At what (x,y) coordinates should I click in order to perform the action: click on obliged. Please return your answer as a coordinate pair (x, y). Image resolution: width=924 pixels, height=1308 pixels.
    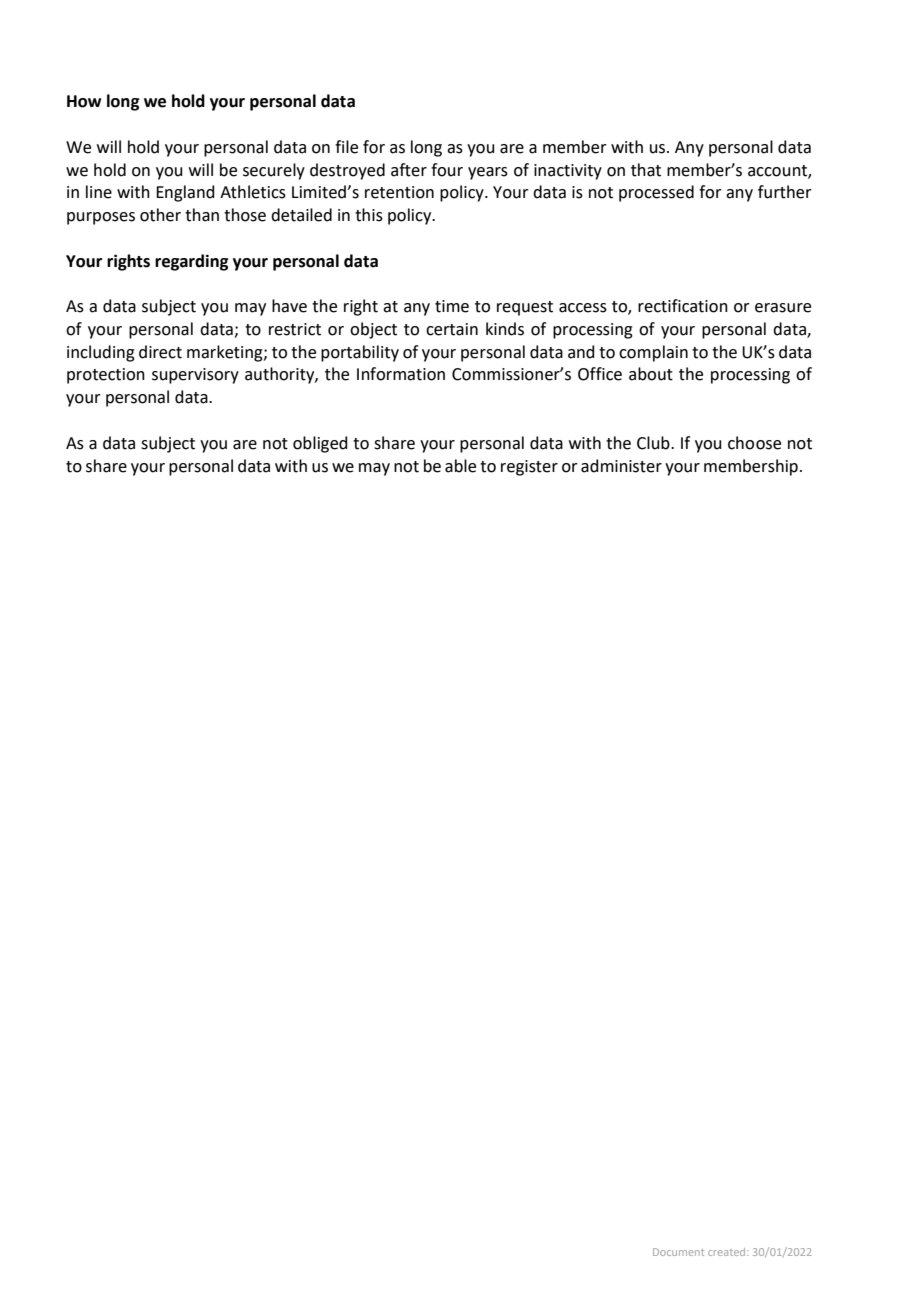
    Looking at the image, I should click on (320, 444).
